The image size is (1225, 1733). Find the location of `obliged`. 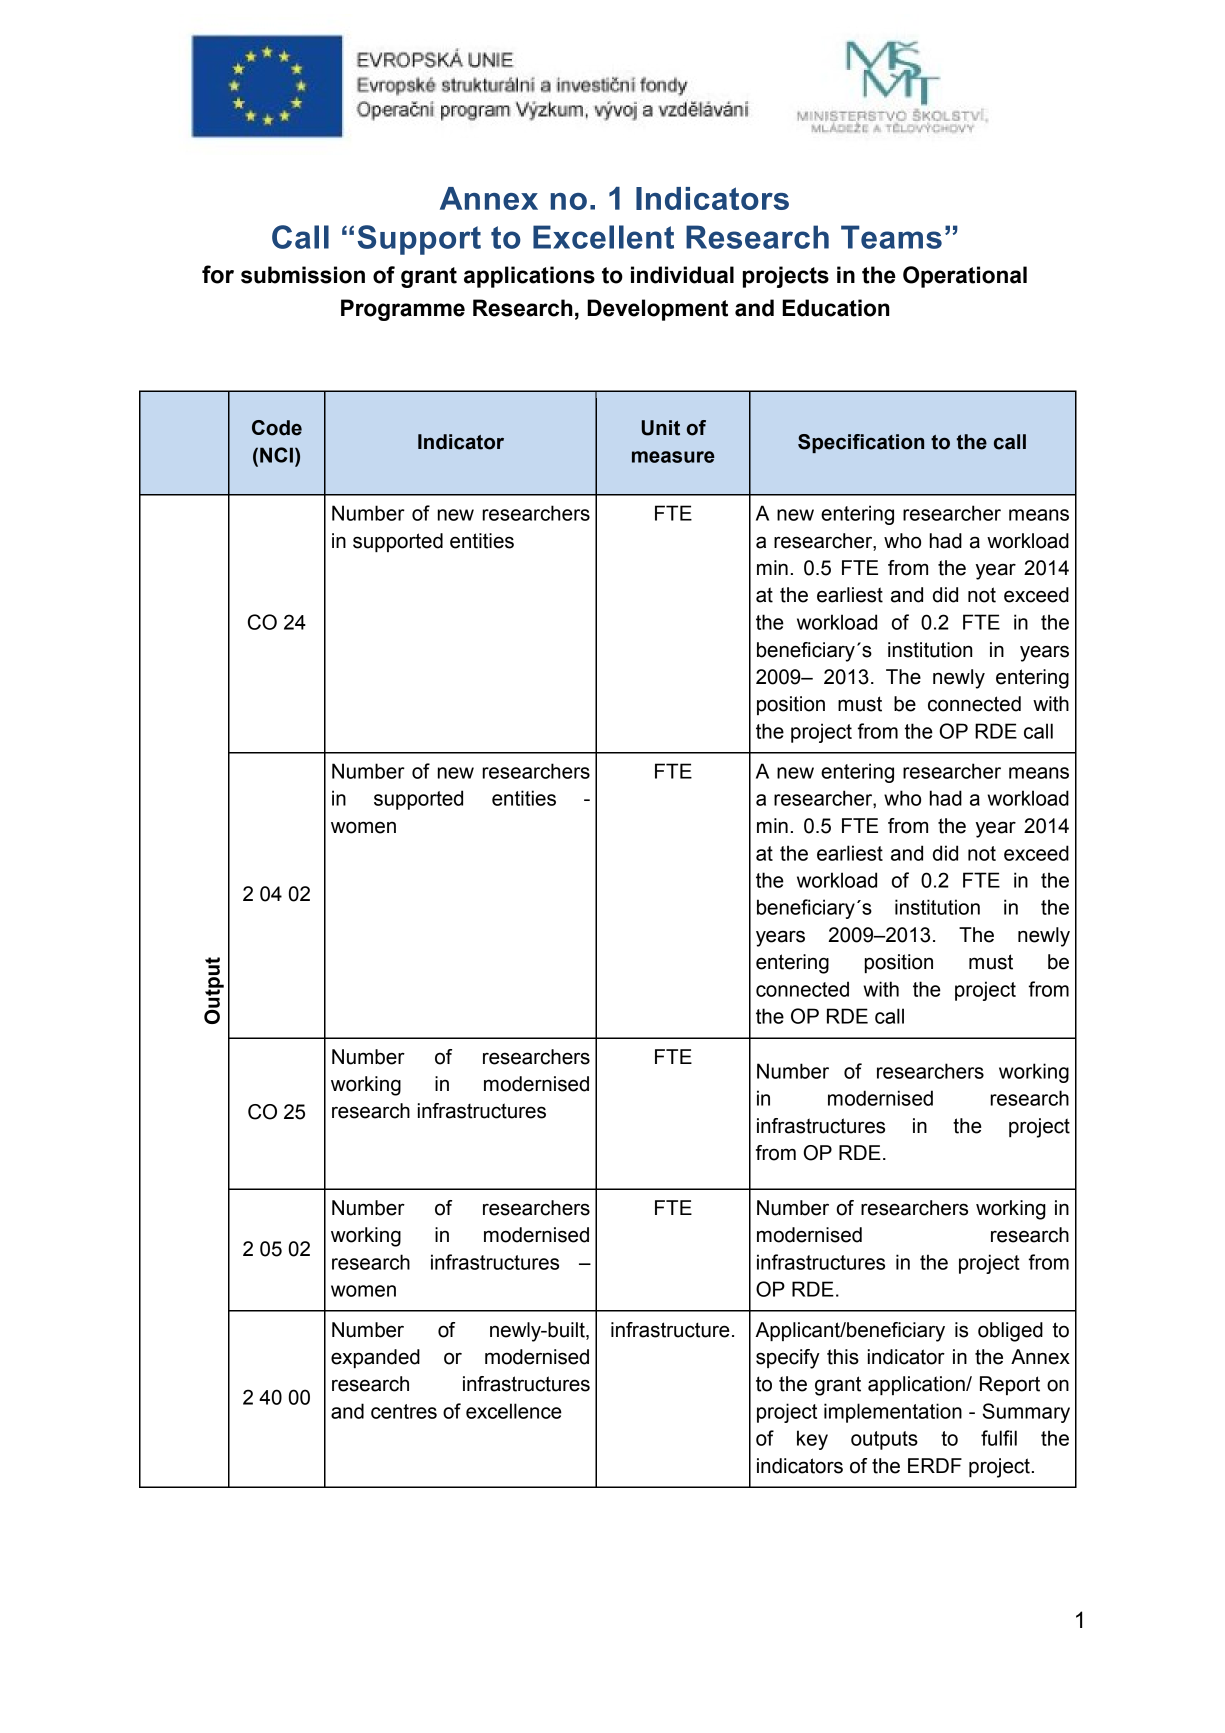

obliged is located at coordinates (1010, 1332).
